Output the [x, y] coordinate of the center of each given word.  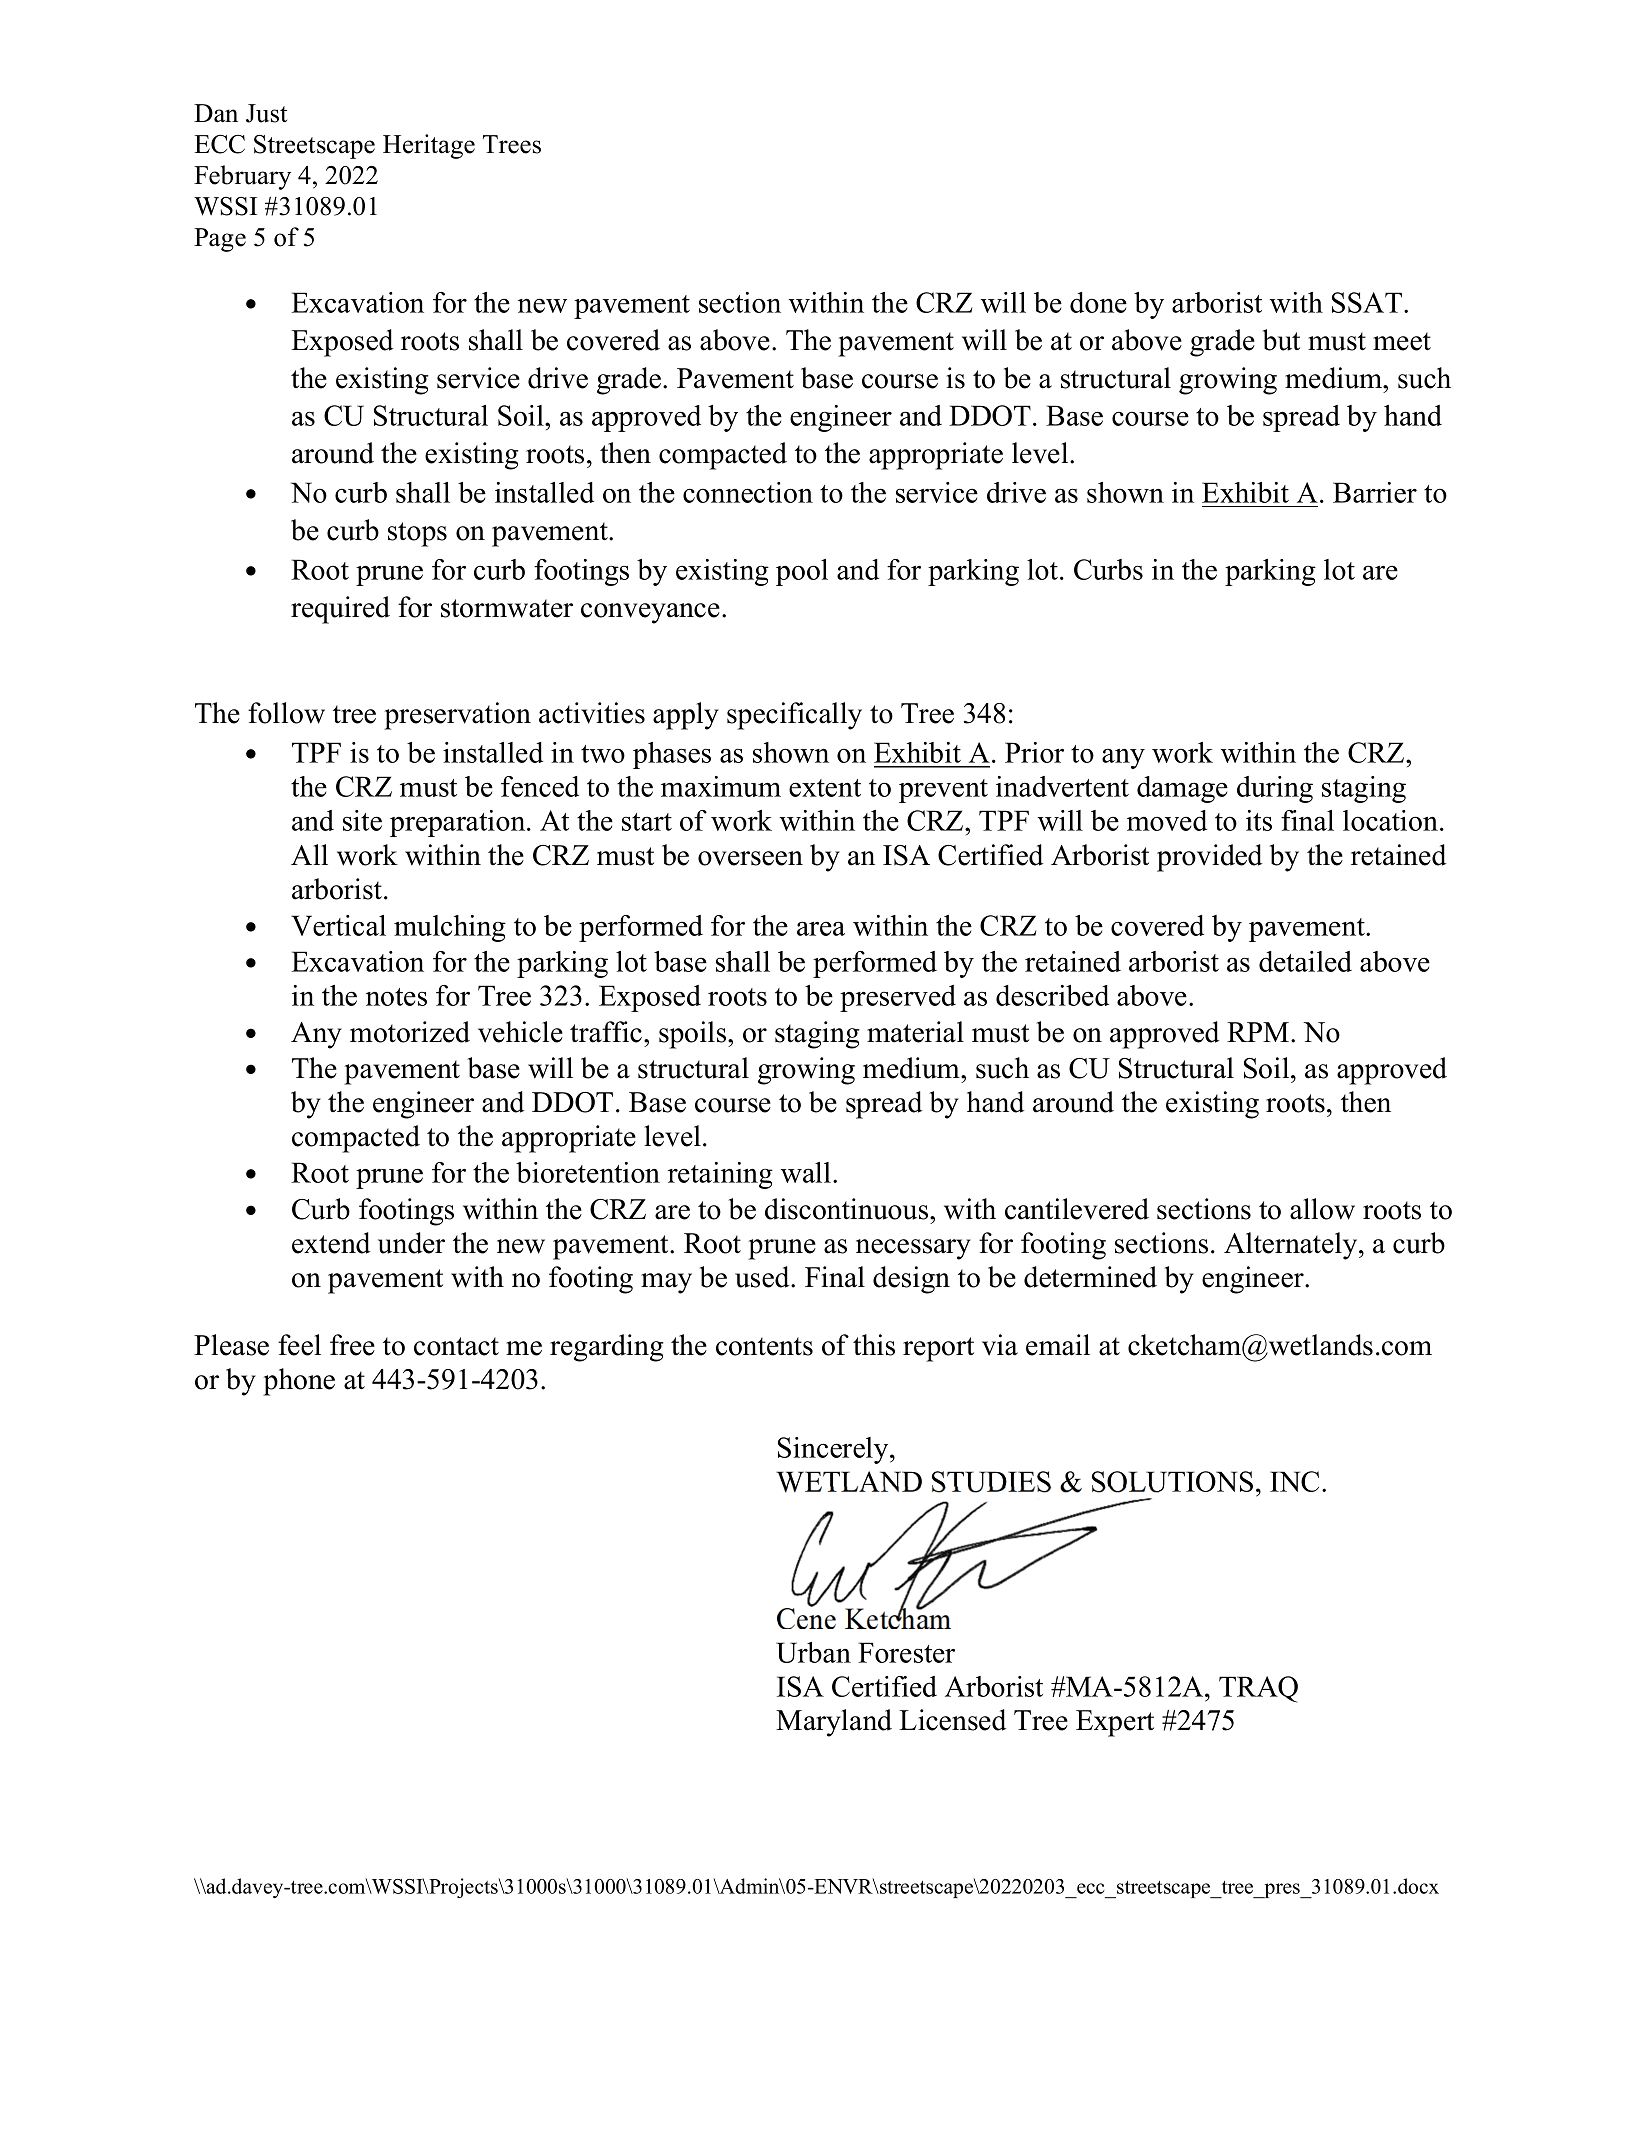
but [1281, 340]
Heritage [429, 146]
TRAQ [1258, 1689]
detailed [1305, 961]
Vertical [338, 925]
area [821, 928]
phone [299, 1382]
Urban [813, 1652]
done [1098, 302]
